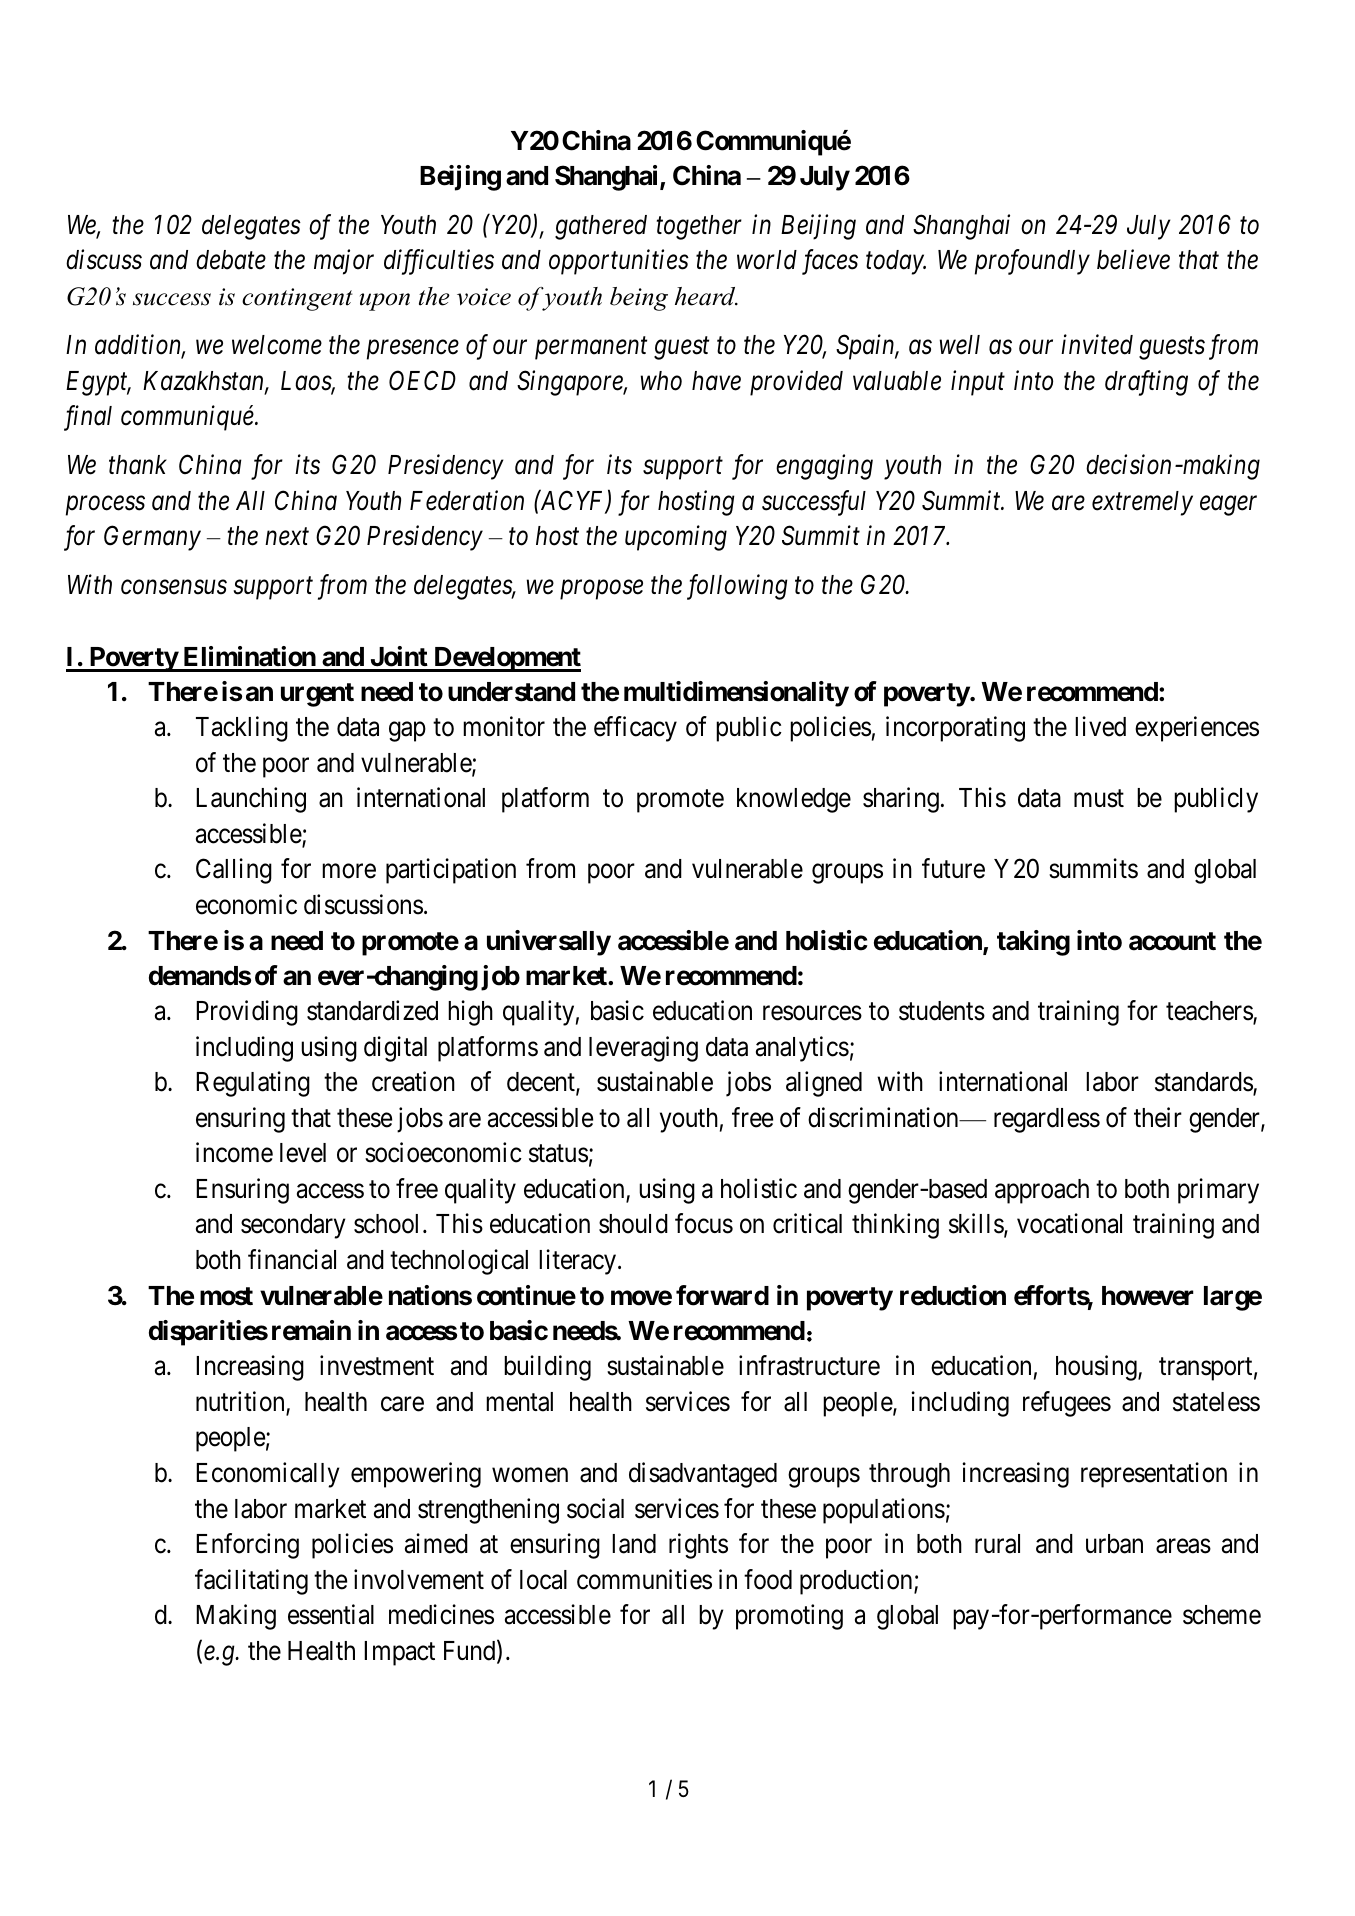 This screenshot has width=1355, height=1916. What do you see at coordinates (1172, 941) in the screenshot?
I see `account` at bounding box center [1172, 941].
